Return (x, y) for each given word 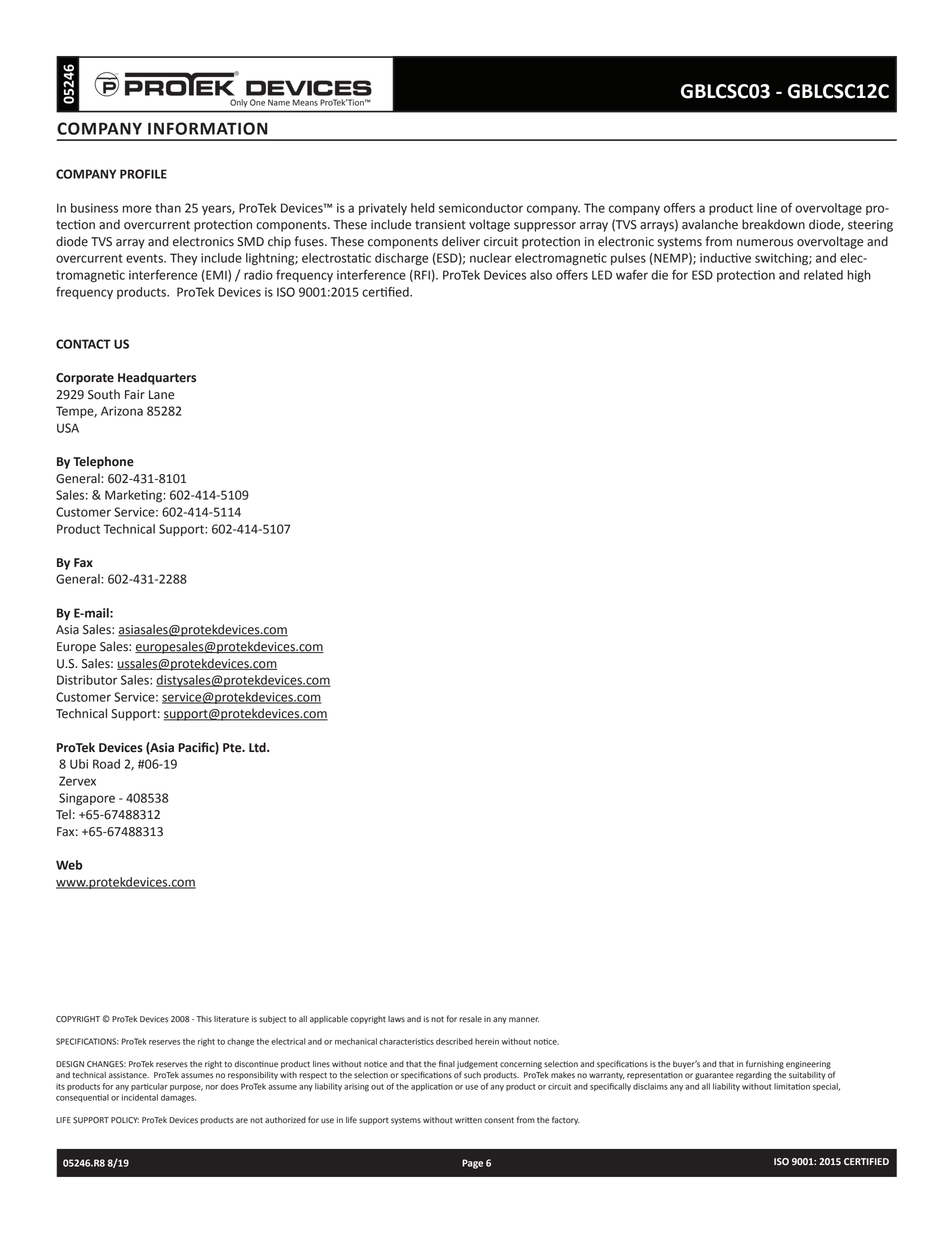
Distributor (87, 680)
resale (470, 1019)
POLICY (125, 1120)
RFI (421, 276)
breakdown (773, 224)
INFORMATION (208, 128)
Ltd (258, 747)
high (859, 276)
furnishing (765, 1064)
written (468, 1120)
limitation (792, 1086)
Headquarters (157, 378)
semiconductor (481, 208)
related (823, 275)
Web (69, 865)
